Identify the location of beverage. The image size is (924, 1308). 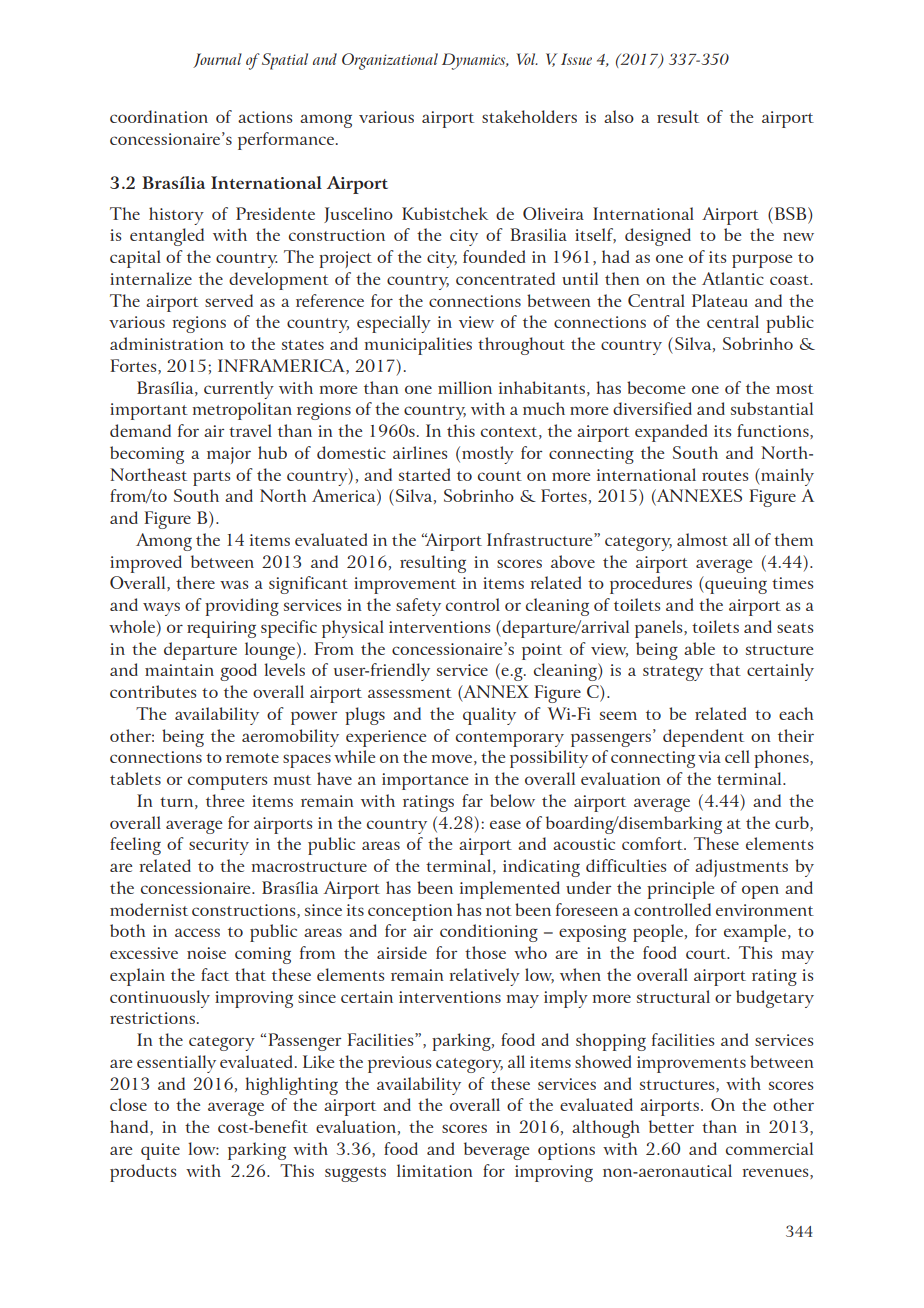
(496, 1151).
